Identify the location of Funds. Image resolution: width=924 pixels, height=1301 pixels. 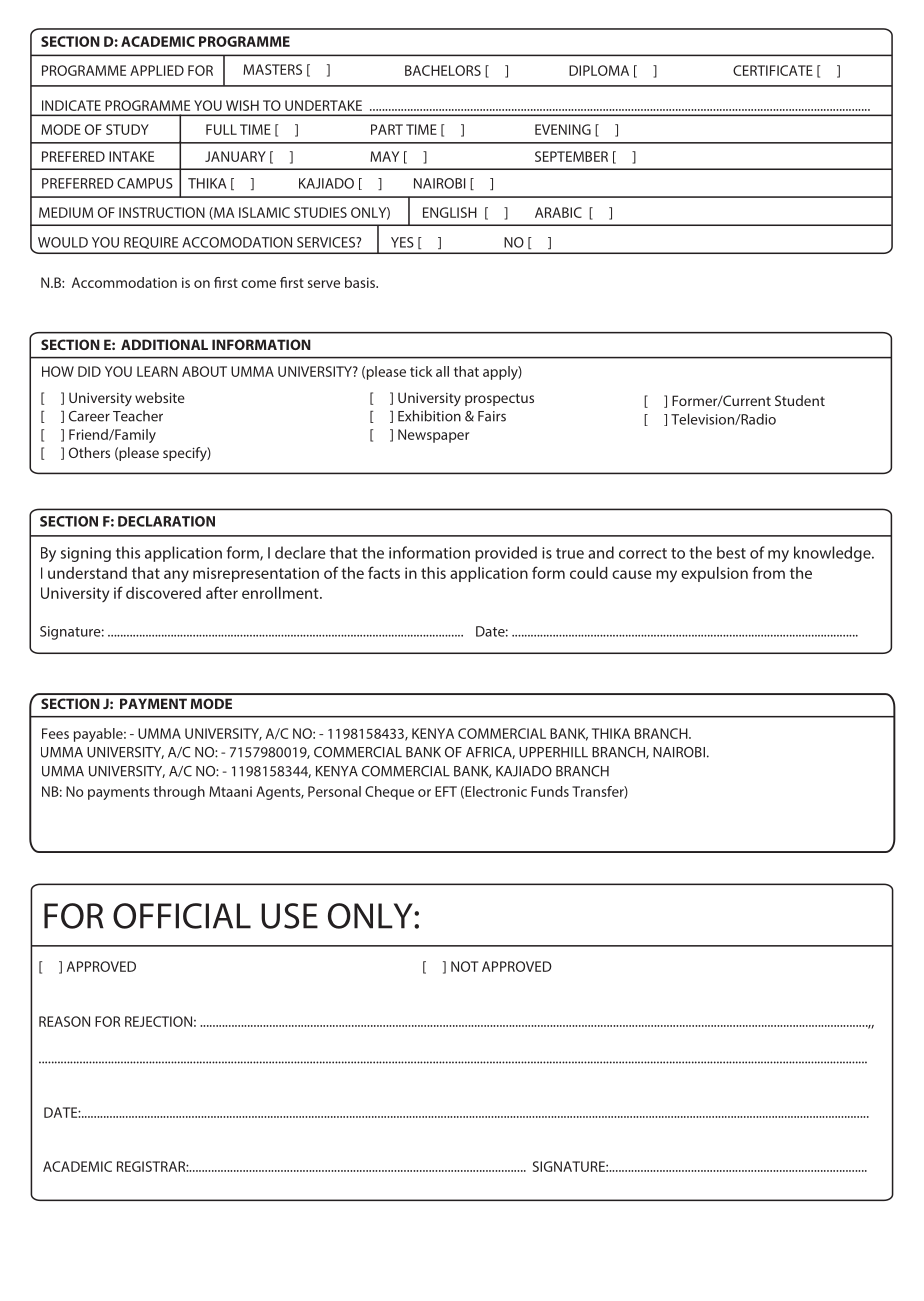
(550, 791).
